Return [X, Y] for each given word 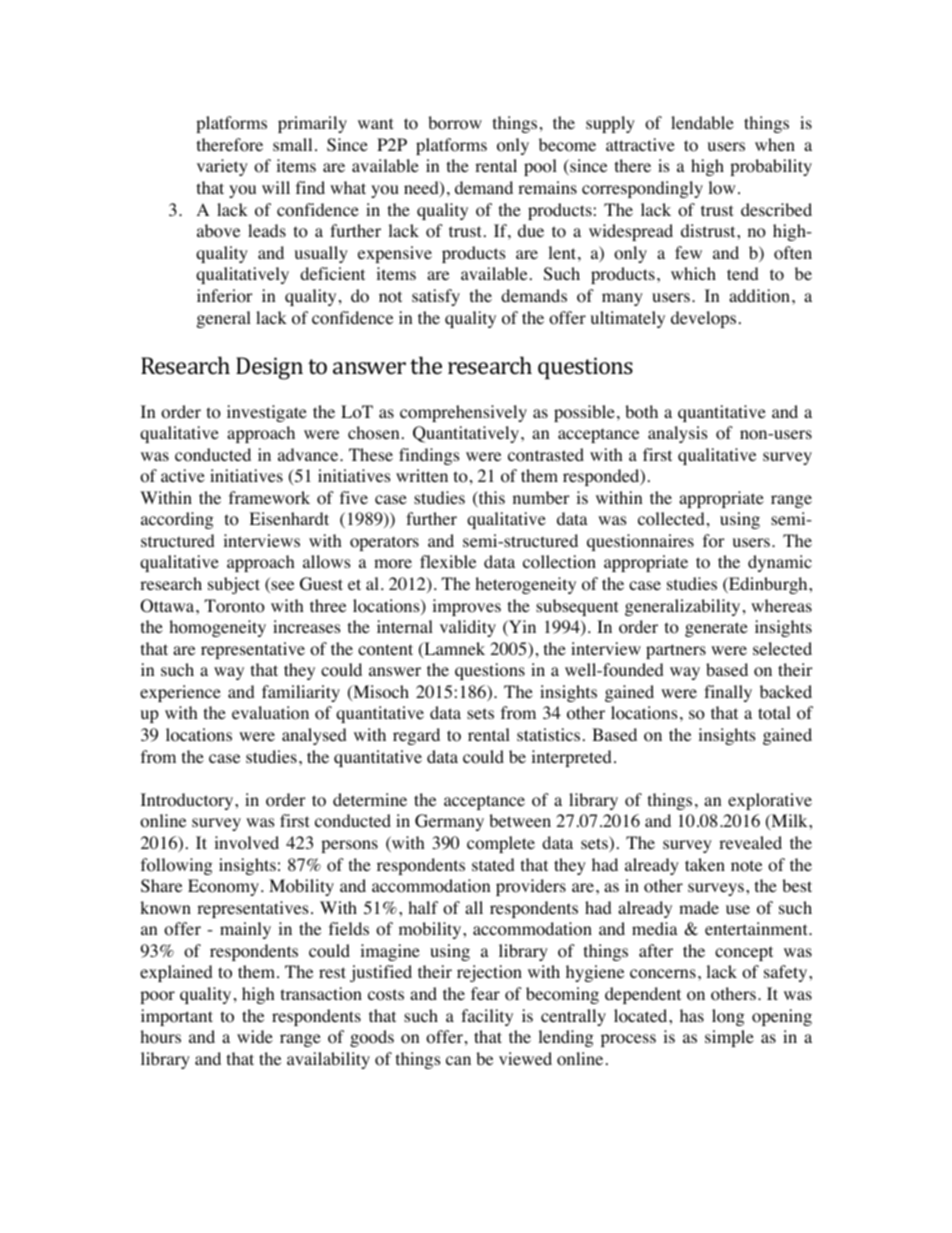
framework [269, 498]
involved [246, 843]
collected [671, 519]
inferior [225, 296]
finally [728, 693]
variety [222, 167]
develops [703, 319]
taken [705, 864]
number [541, 497]
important [177, 1017]
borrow [455, 123]
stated [493, 864]
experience [180, 693]
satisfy [436, 297]
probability [771, 167]
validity [468, 628]
